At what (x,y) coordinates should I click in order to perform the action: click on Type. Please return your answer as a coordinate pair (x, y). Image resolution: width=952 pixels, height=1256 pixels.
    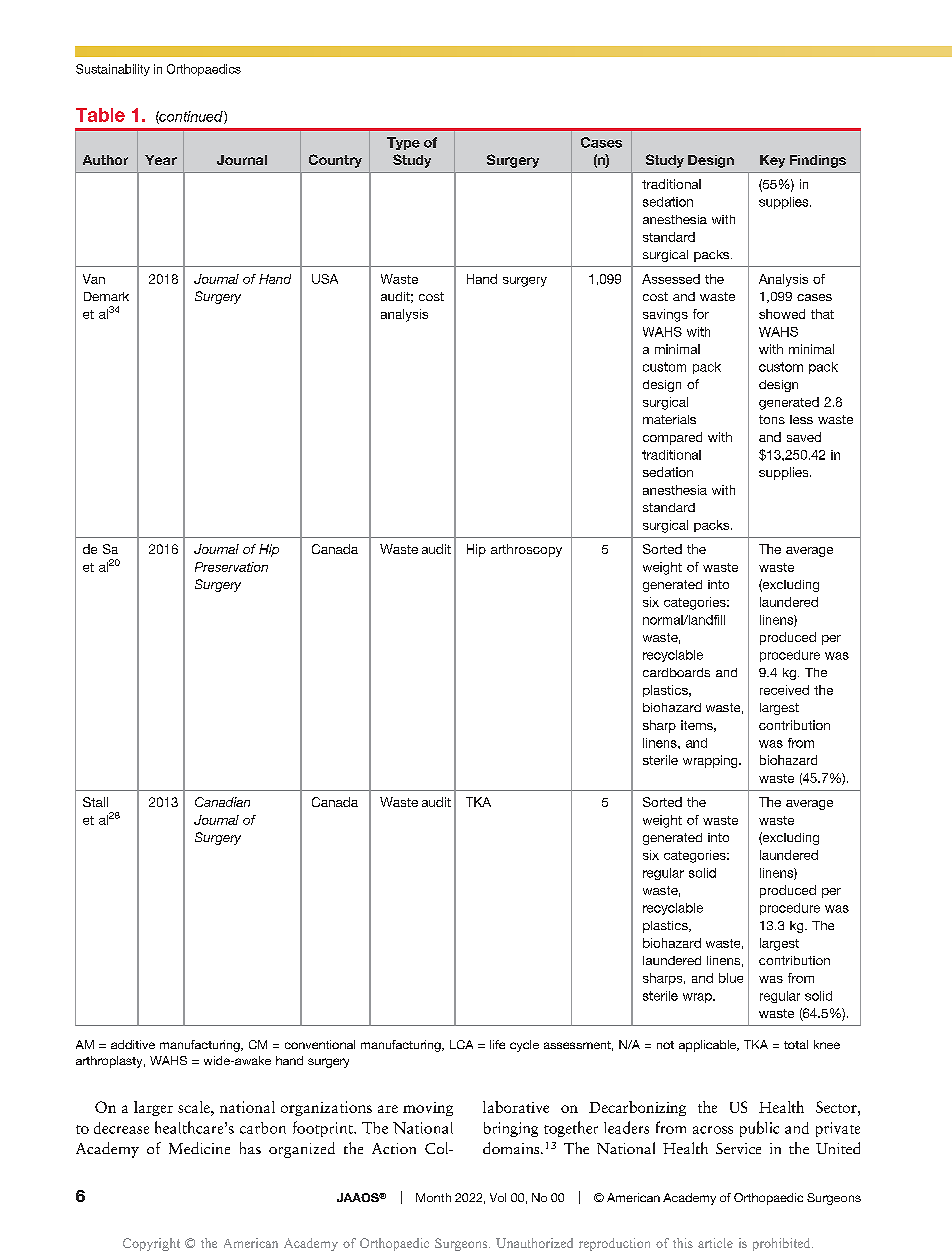
    Looking at the image, I should click on (403, 143).
